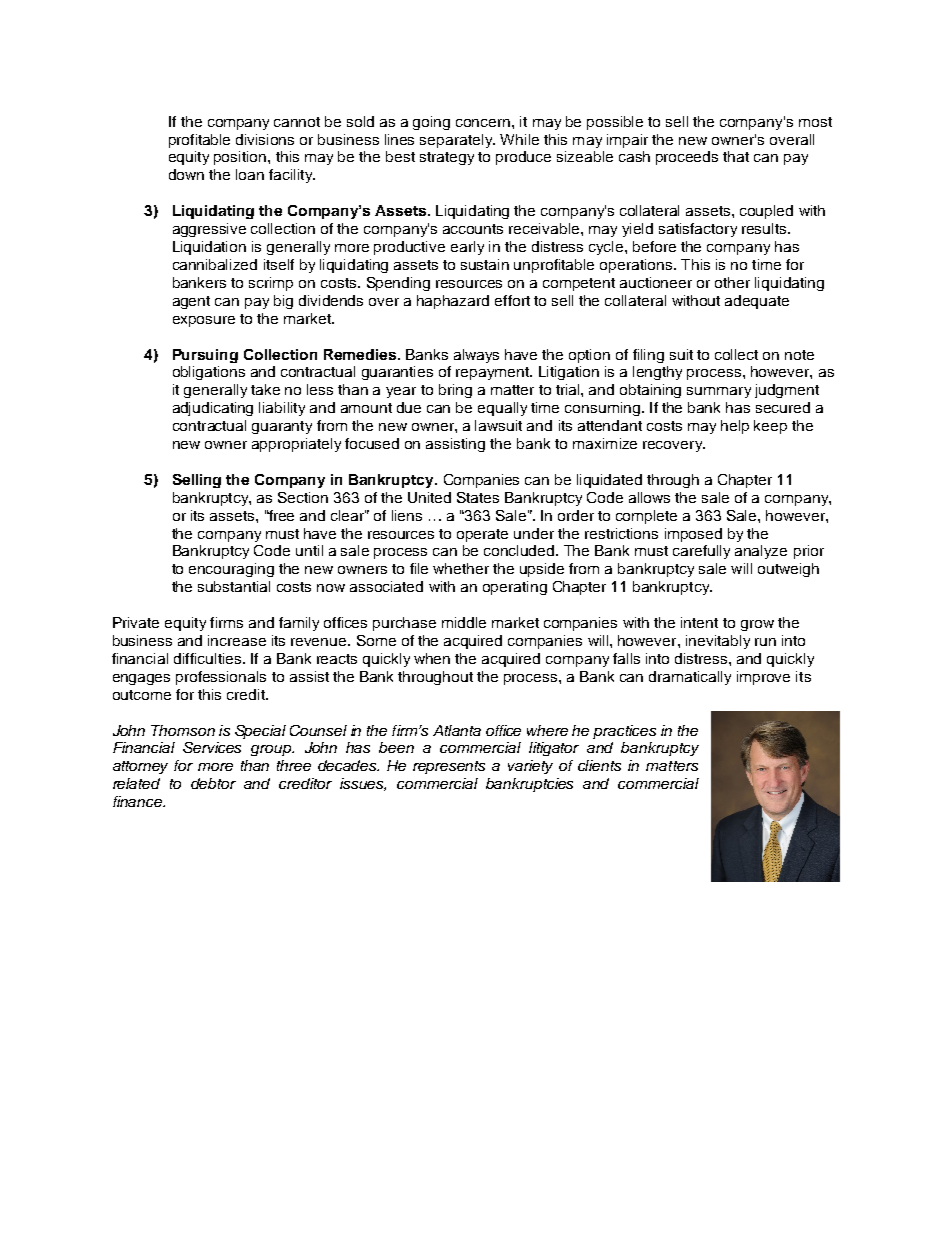 This screenshot has height=1233, width=952. What do you see at coordinates (457, 141) in the screenshot?
I see `separately` at bounding box center [457, 141].
